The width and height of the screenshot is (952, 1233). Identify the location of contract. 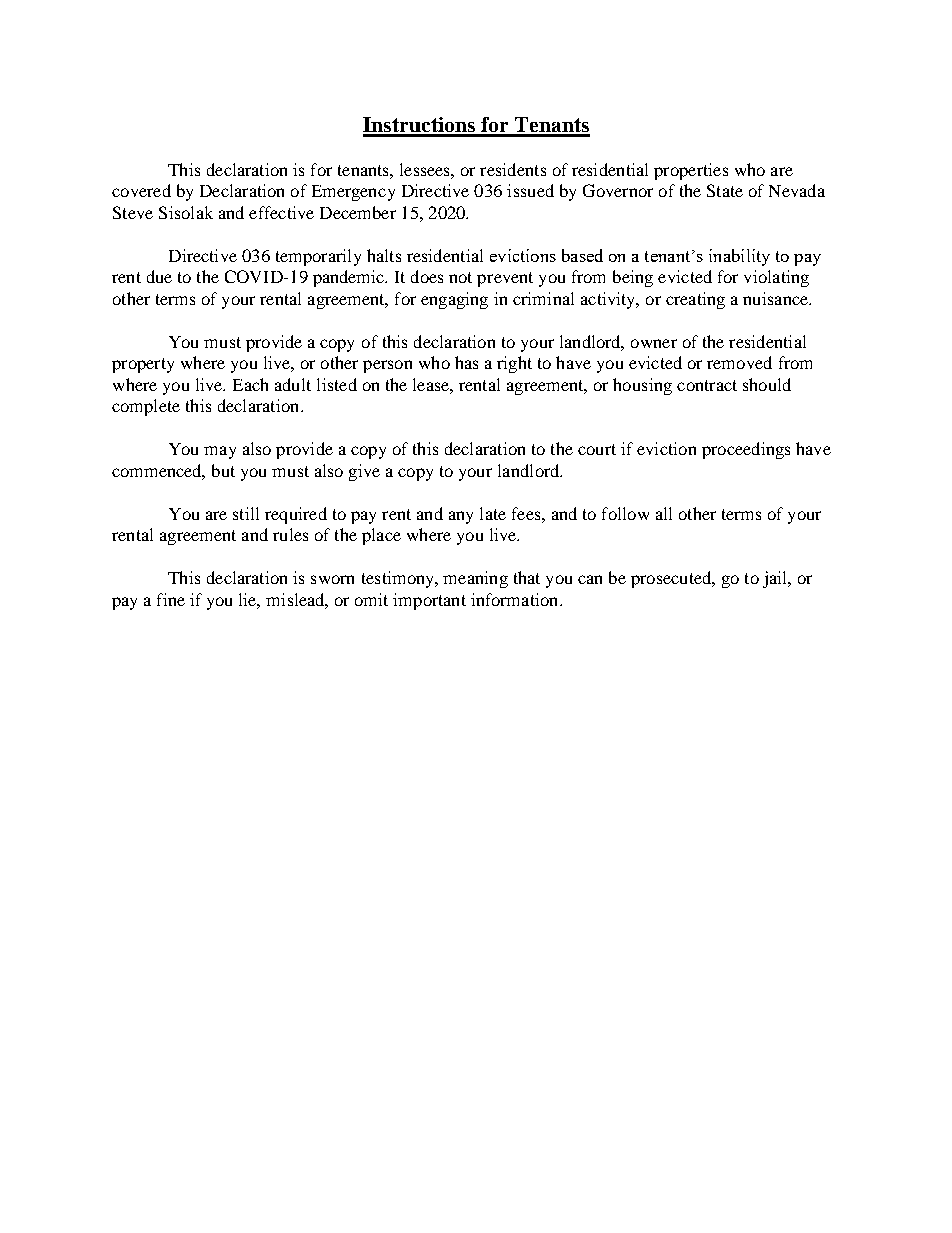
(707, 385).
